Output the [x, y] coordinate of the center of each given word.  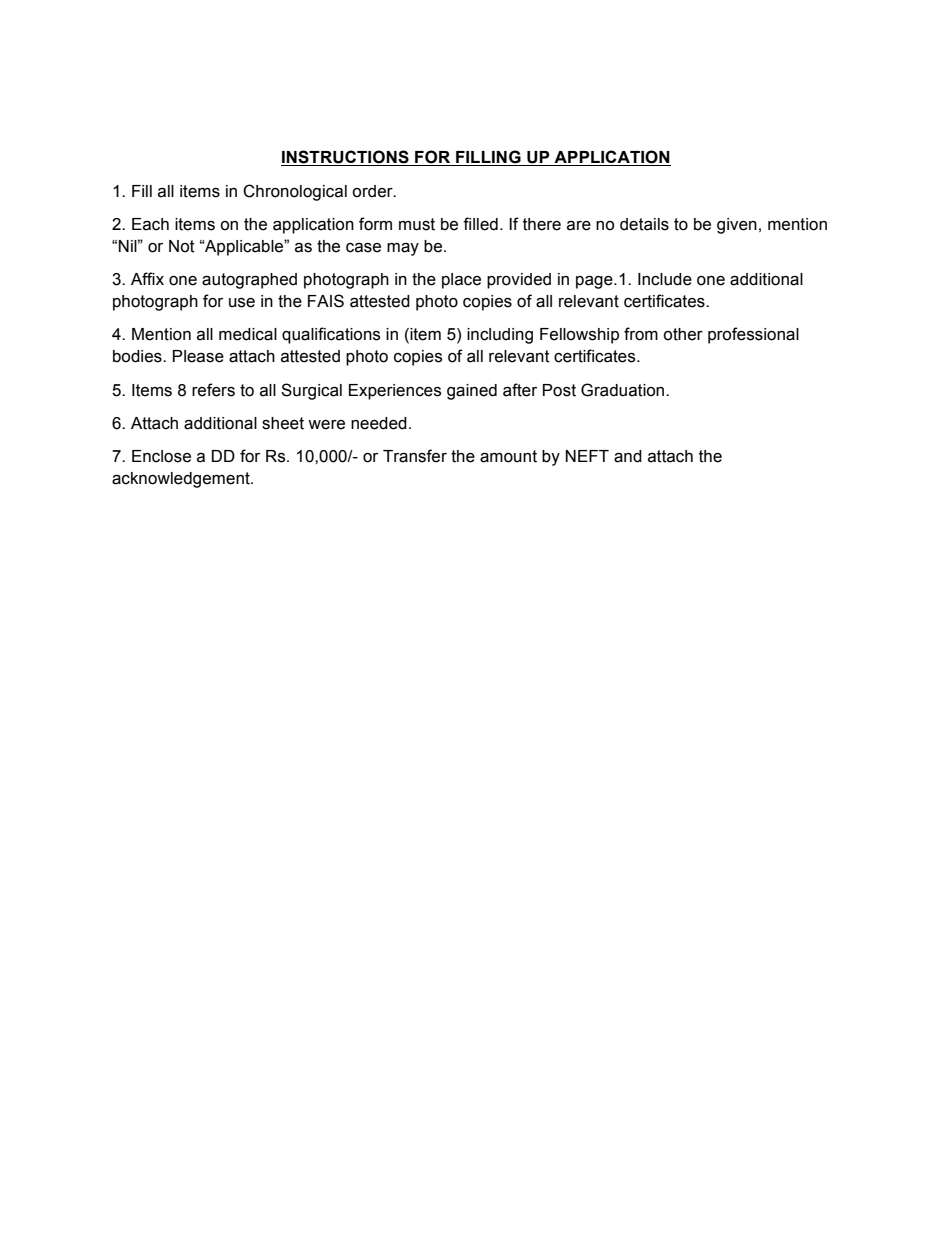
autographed [249, 281]
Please [198, 356]
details [644, 224]
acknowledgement [182, 480]
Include [665, 279]
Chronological [295, 192]
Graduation [624, 390]
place [461, 281]
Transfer [415, 456]
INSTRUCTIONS [346, 158]
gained [472, 392]
